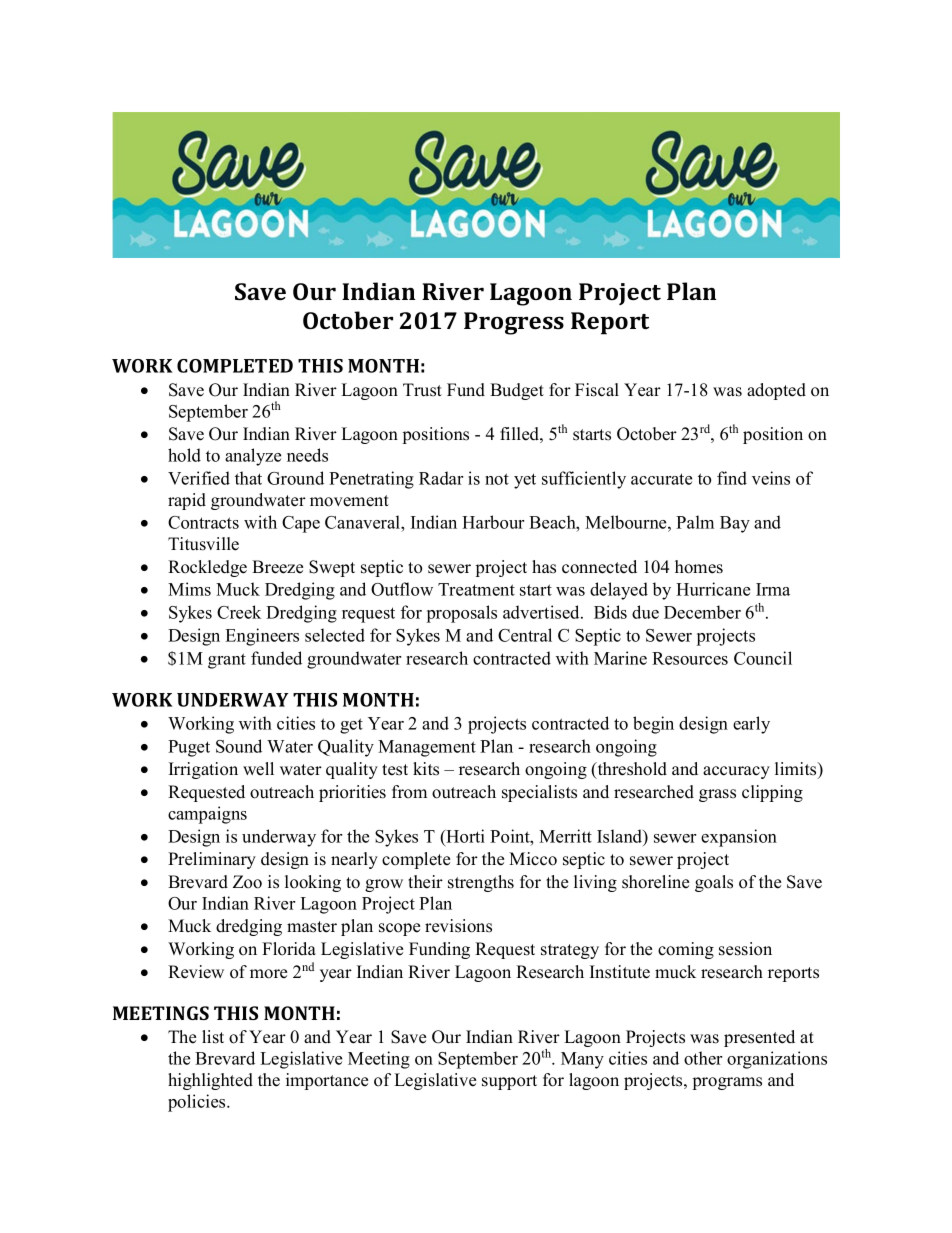  Describe the element at coordinates (533, 859) in the page. I see `Micco` at that location.
